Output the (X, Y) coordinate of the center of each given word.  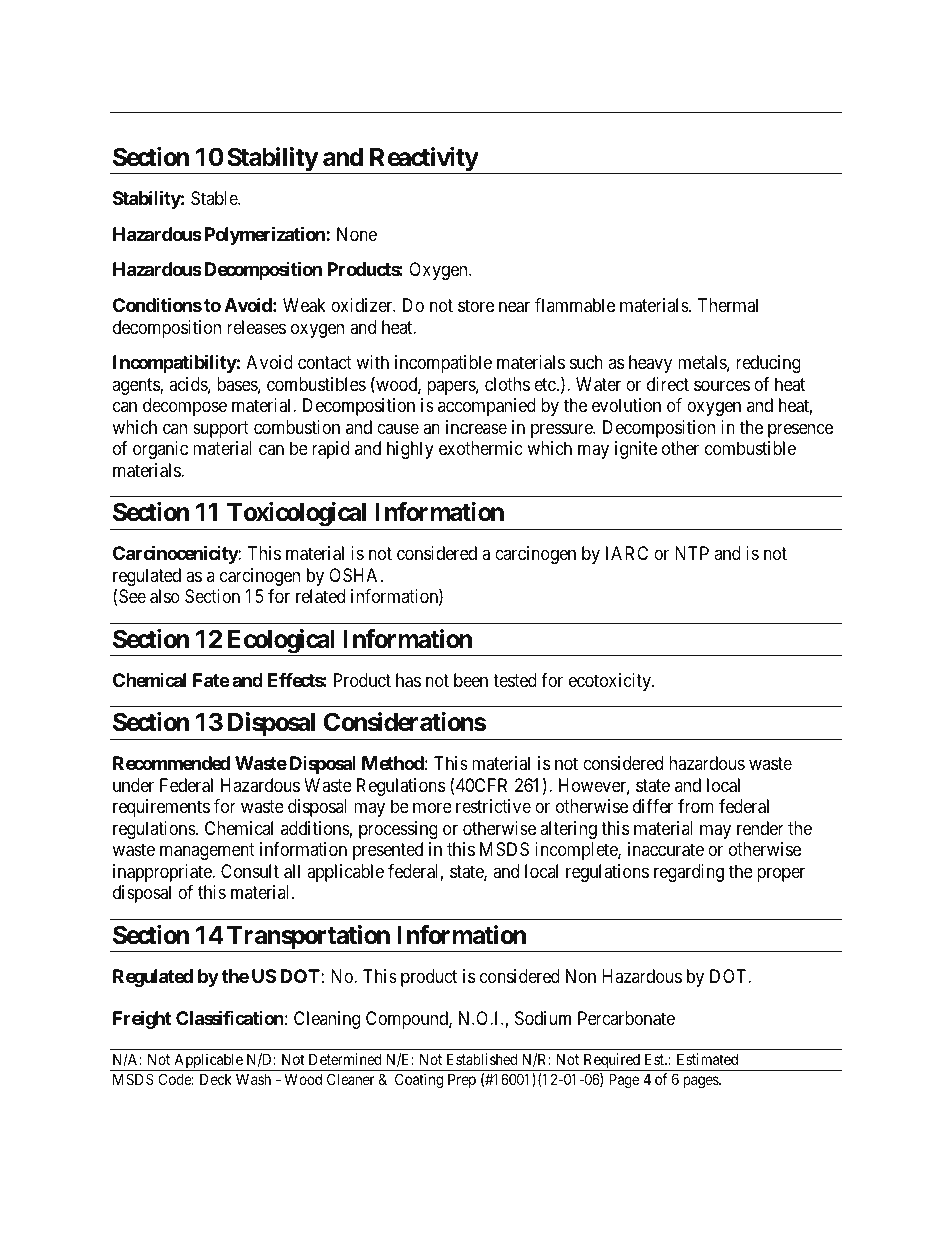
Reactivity (423, 160)
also (165, 596)
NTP (692, 553)
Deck (216, 1079)
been (471, 680)
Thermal (728, 305)
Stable (215, 198)
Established (482, 1059)
